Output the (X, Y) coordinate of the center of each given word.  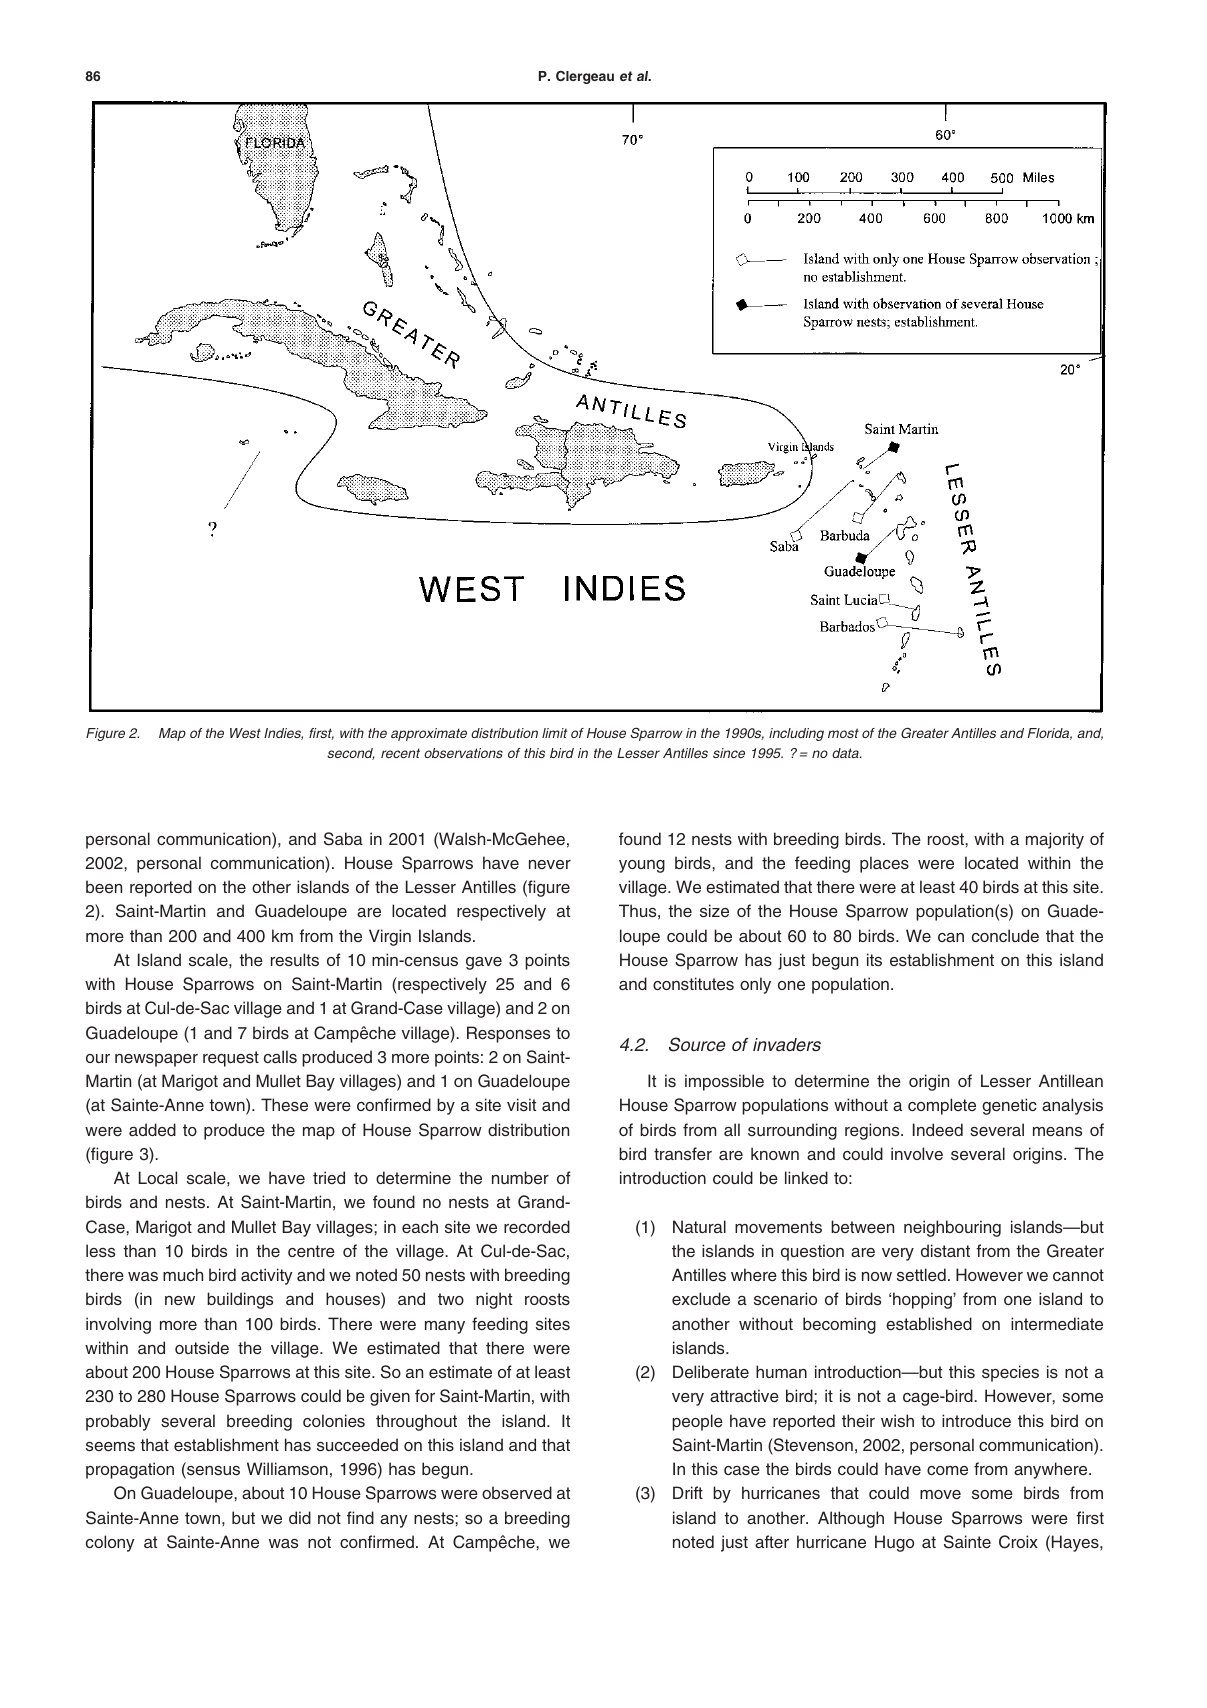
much (183, 1274)
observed (517, 1492)
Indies (283, 734)
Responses (508, 1034)
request (231, 1059)
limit (554, 733)
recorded (537, 1226)
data (846, 753)
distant (945, 1250)
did (300, 1517)
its (874, 959)
